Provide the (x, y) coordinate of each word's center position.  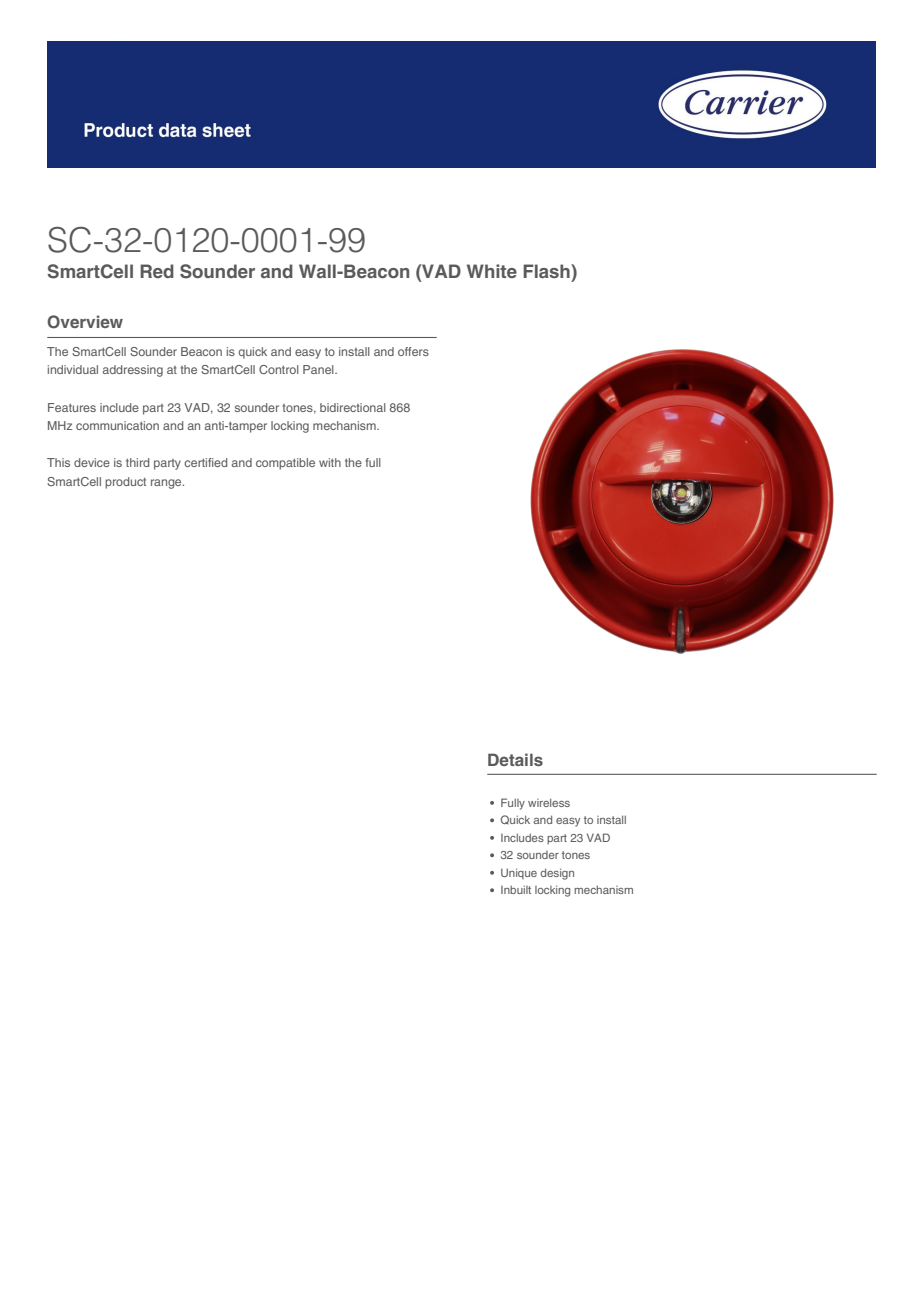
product (125, 483)
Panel (319, 369)
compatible (285, 464)
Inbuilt (516, 890)
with (330, 462)
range (167, 484)
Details (515, 759)
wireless (549, 802)
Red (157, 271)
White (492, 271)
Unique (519, 873)
